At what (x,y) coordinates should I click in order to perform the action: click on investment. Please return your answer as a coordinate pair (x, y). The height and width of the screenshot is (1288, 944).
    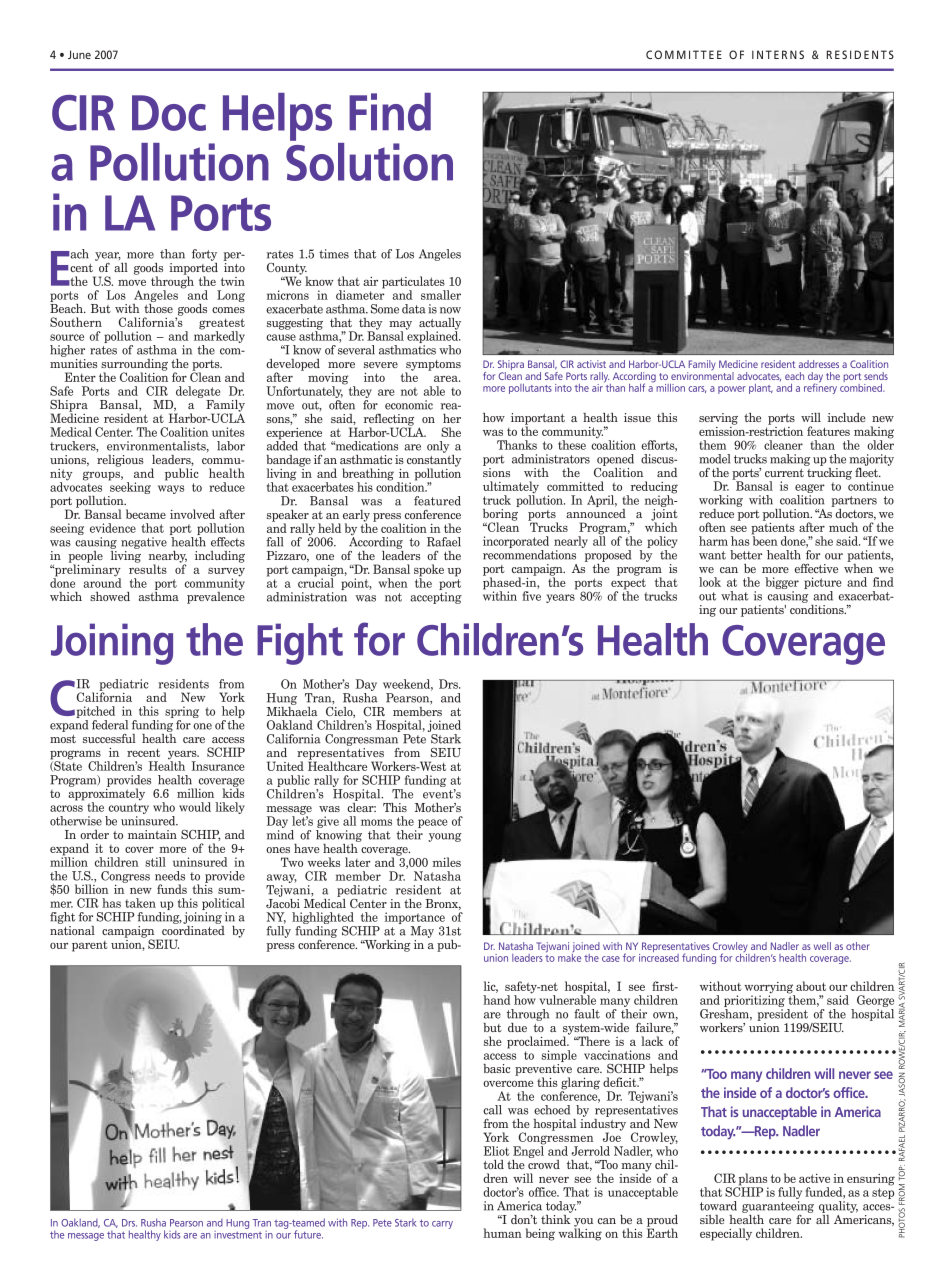
    Looking at the image, I should click on (238, 1233).
